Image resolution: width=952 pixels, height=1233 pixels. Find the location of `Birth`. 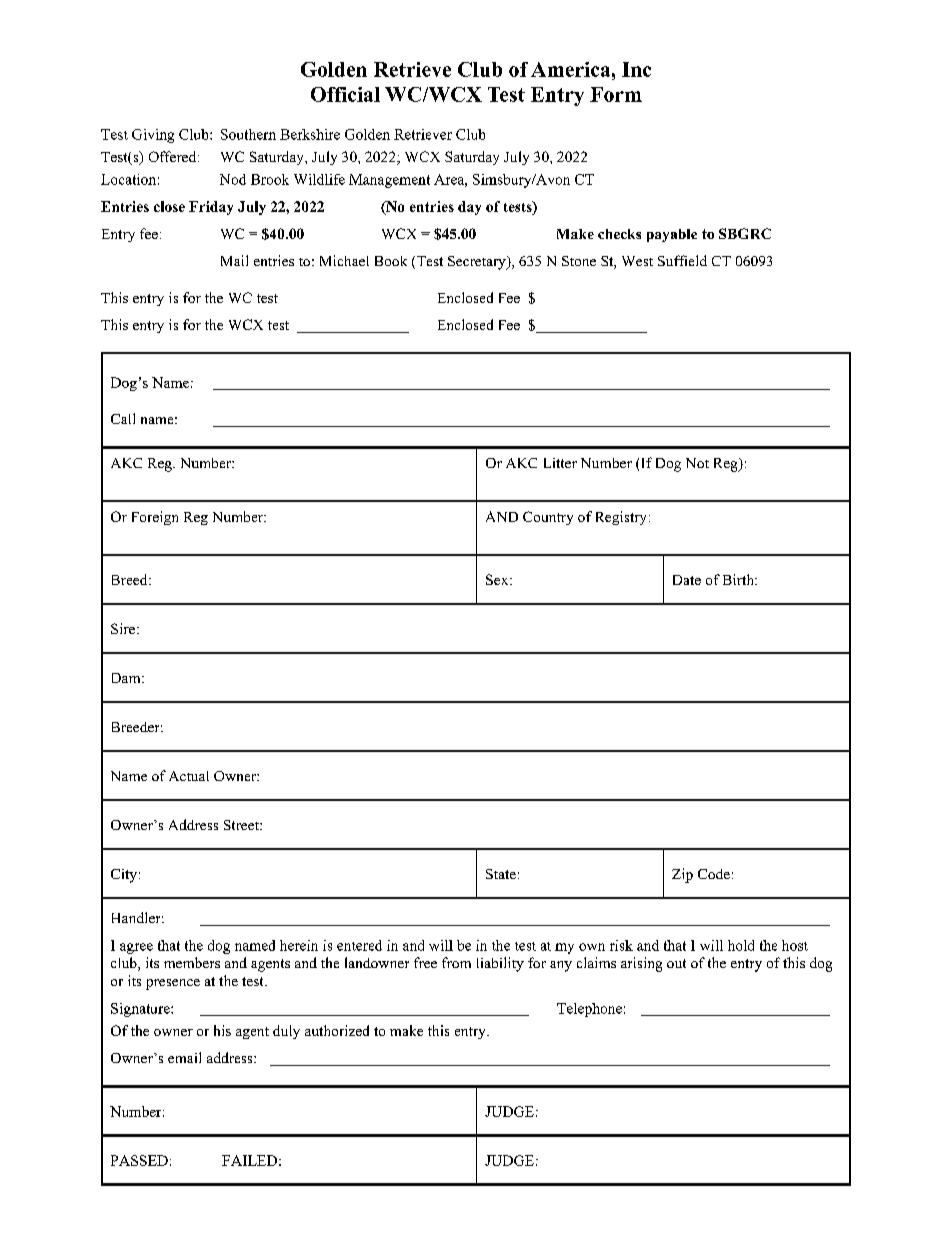

Birth is located at coordinates (739, 579).
